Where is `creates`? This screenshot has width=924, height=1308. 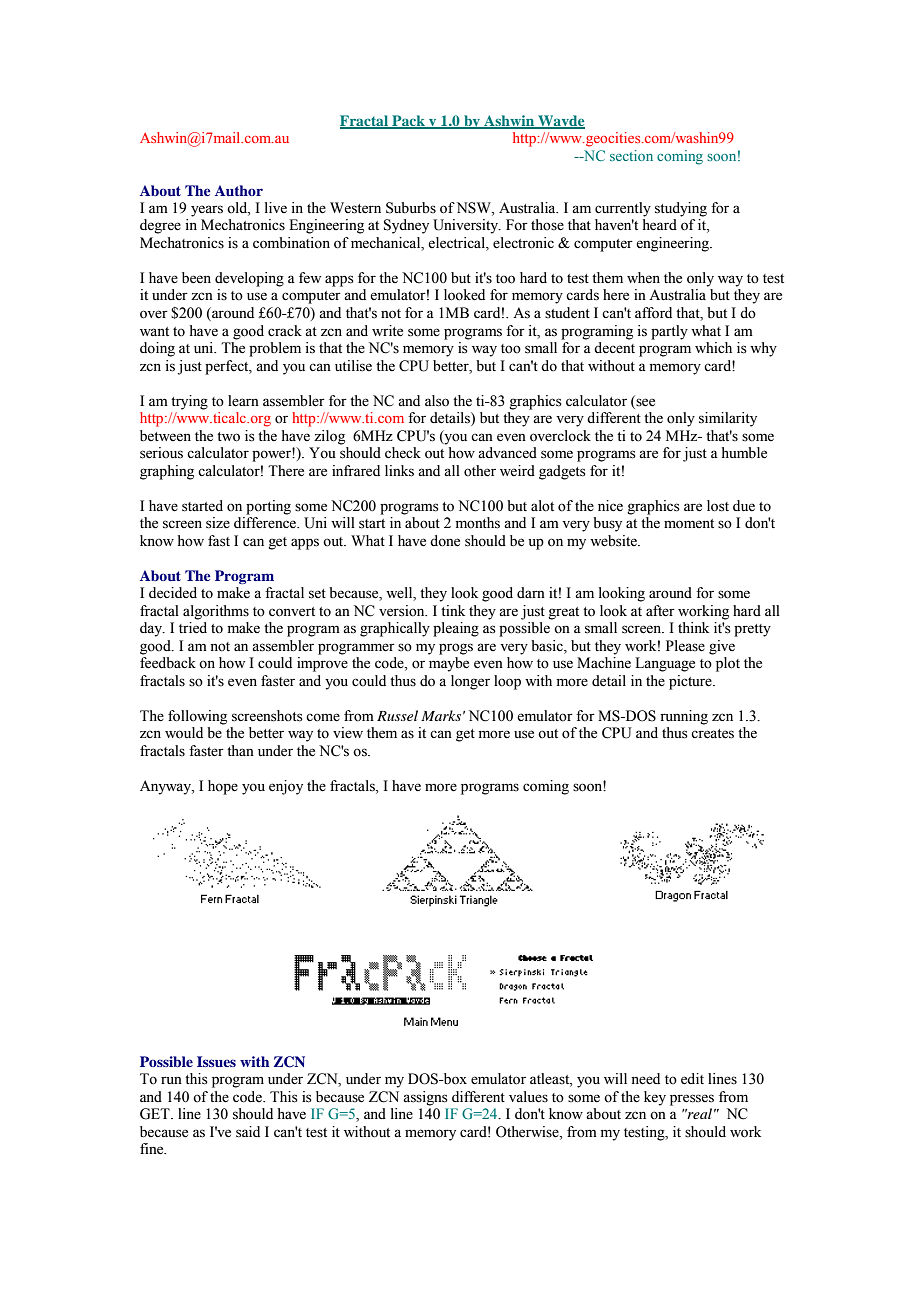
creates is located at coordinates (712, 734).
